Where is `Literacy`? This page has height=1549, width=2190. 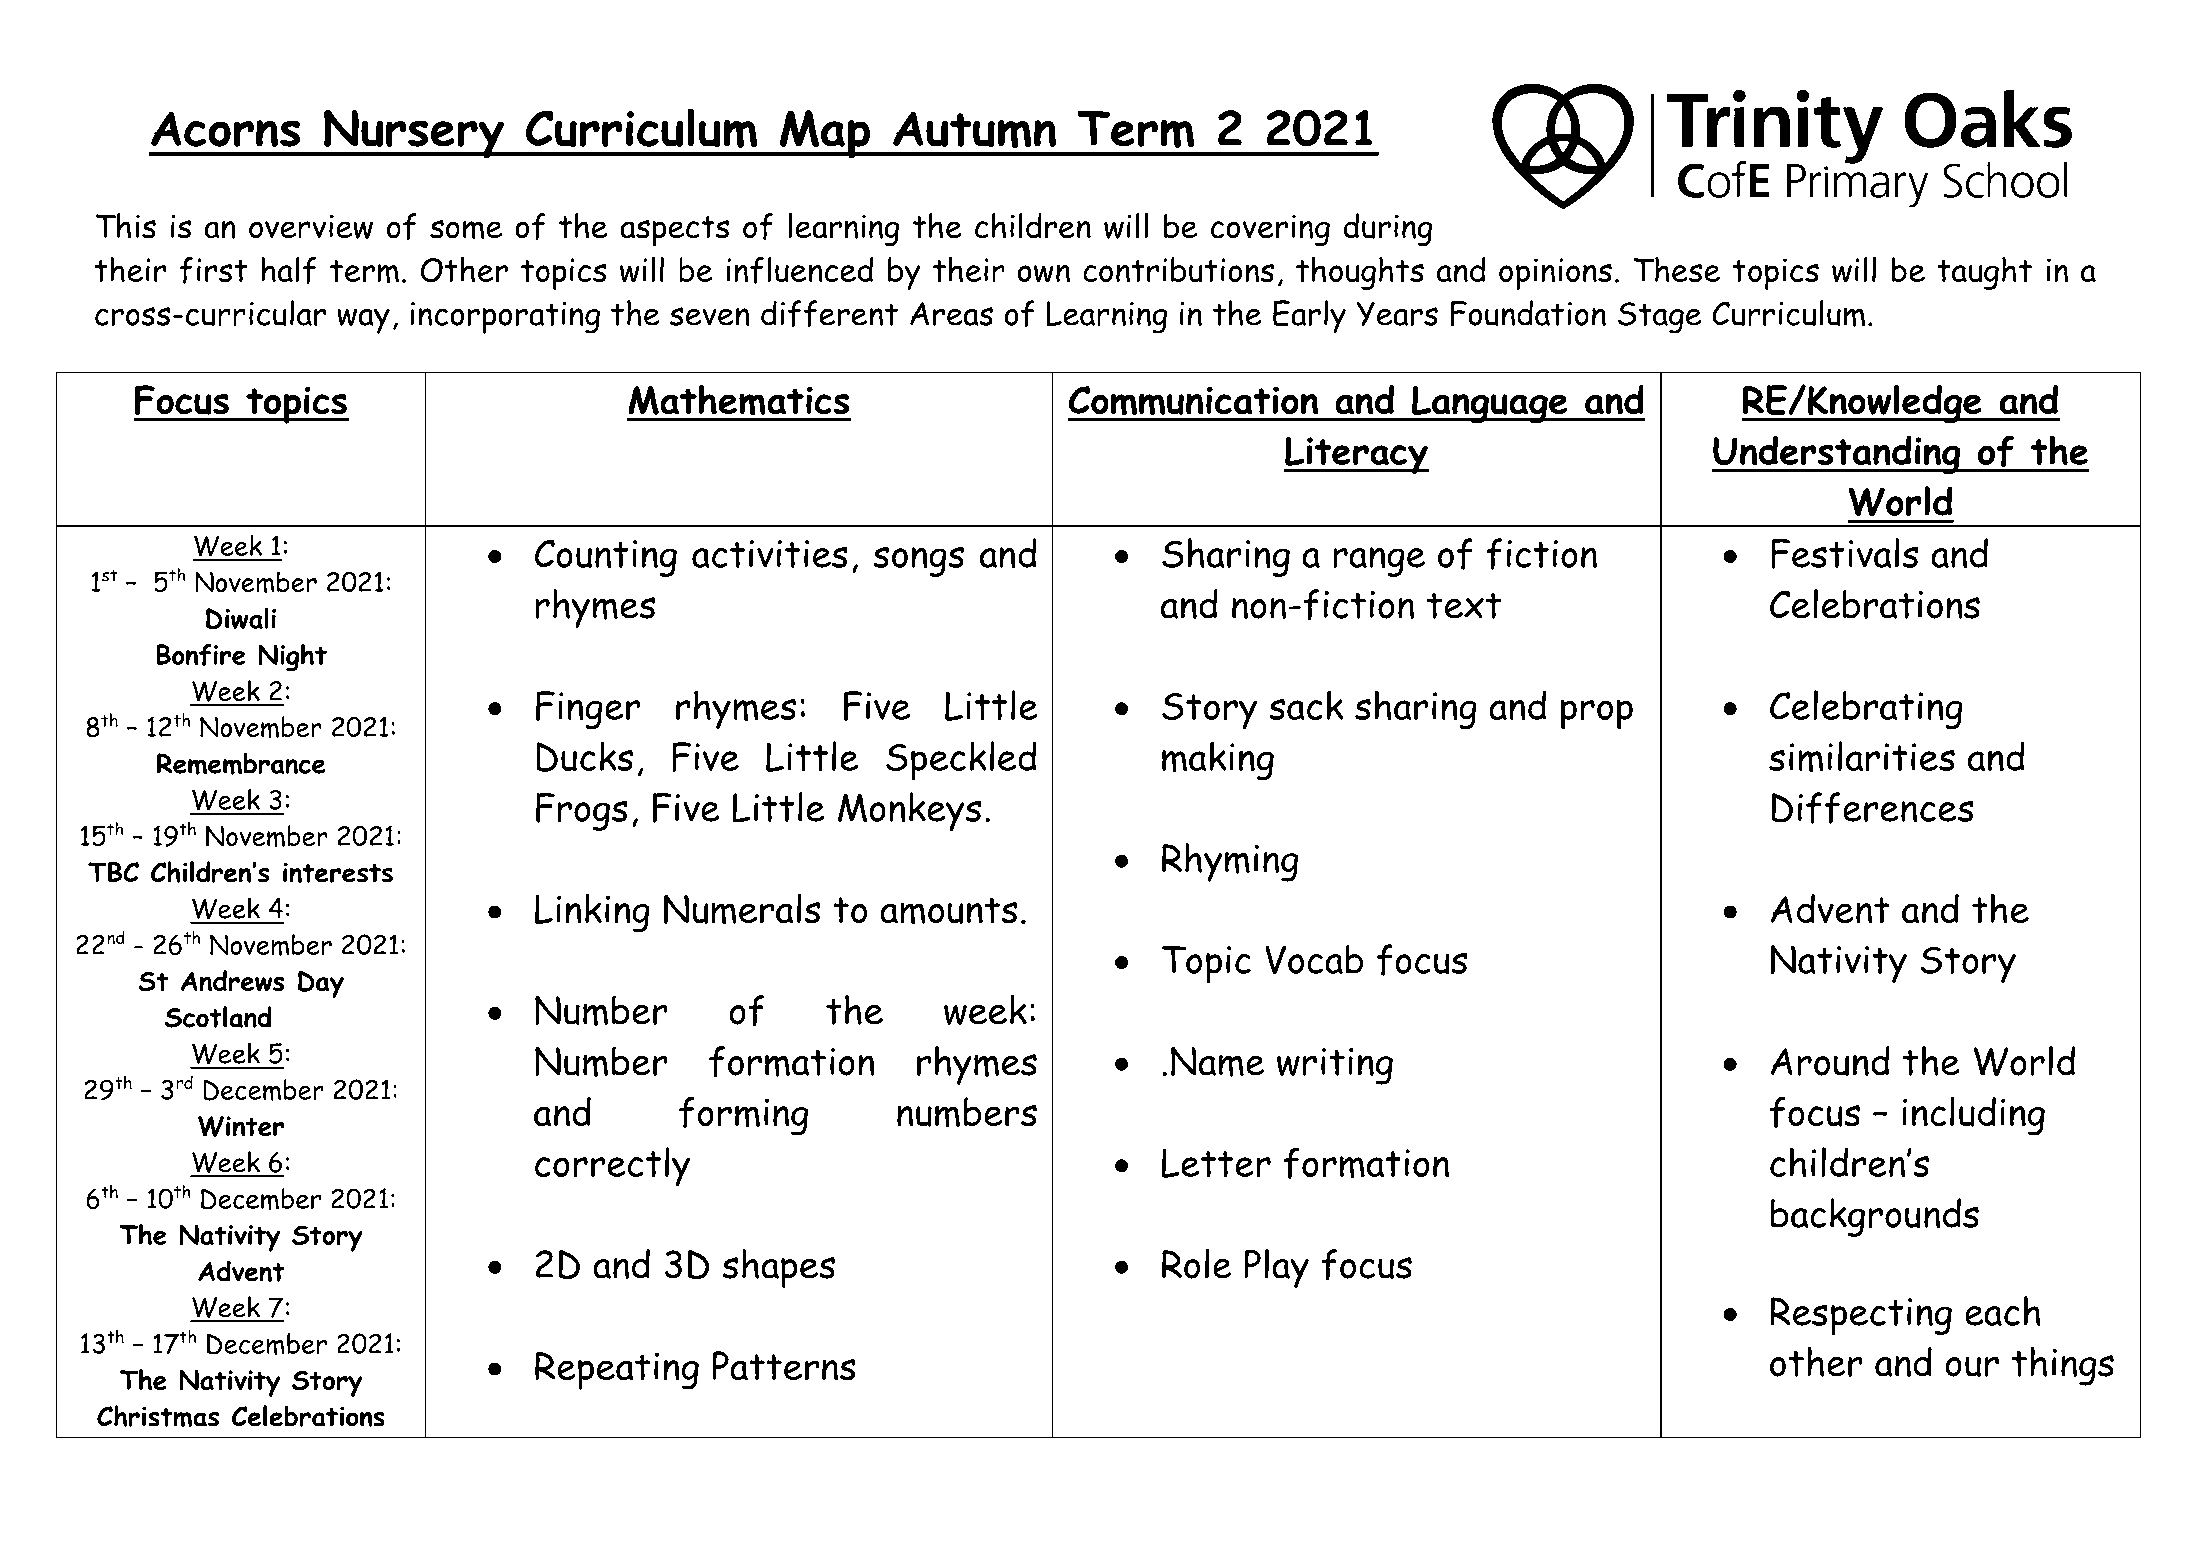
Literacy is located at coordinates (1356, 455).
